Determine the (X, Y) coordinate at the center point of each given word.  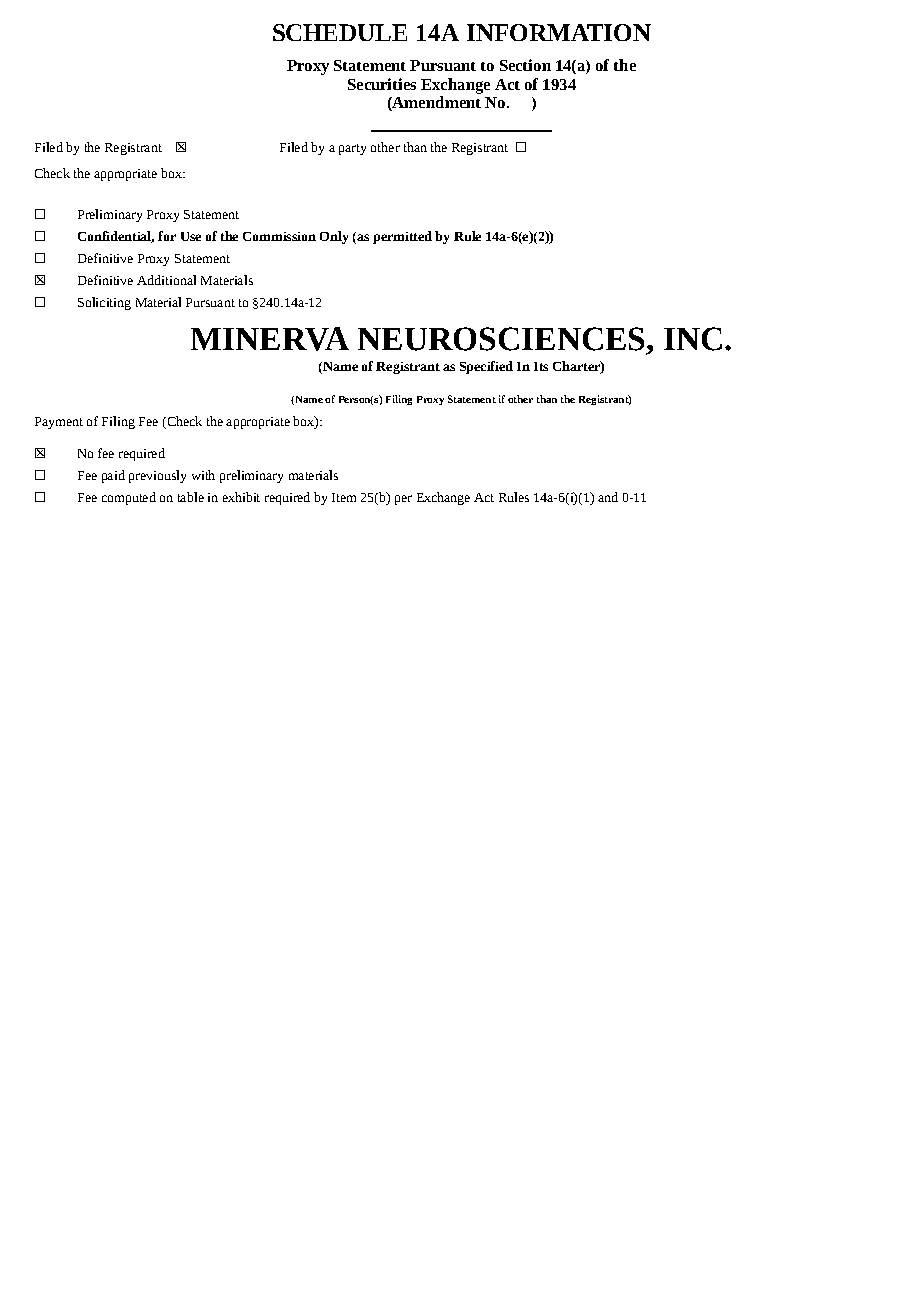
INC (693, 339)
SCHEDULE (340, 32)
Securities (382, 84)
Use (191, 236)
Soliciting (104, 303)
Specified (486, 367)
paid (113, 476)
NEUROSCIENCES (501, 339)
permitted (402, 237)
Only (334, 237)
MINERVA (270, 339)
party (352, 149)
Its (541, 366)
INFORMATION (559, 32)
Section (525, 65)
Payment (59, 423)
